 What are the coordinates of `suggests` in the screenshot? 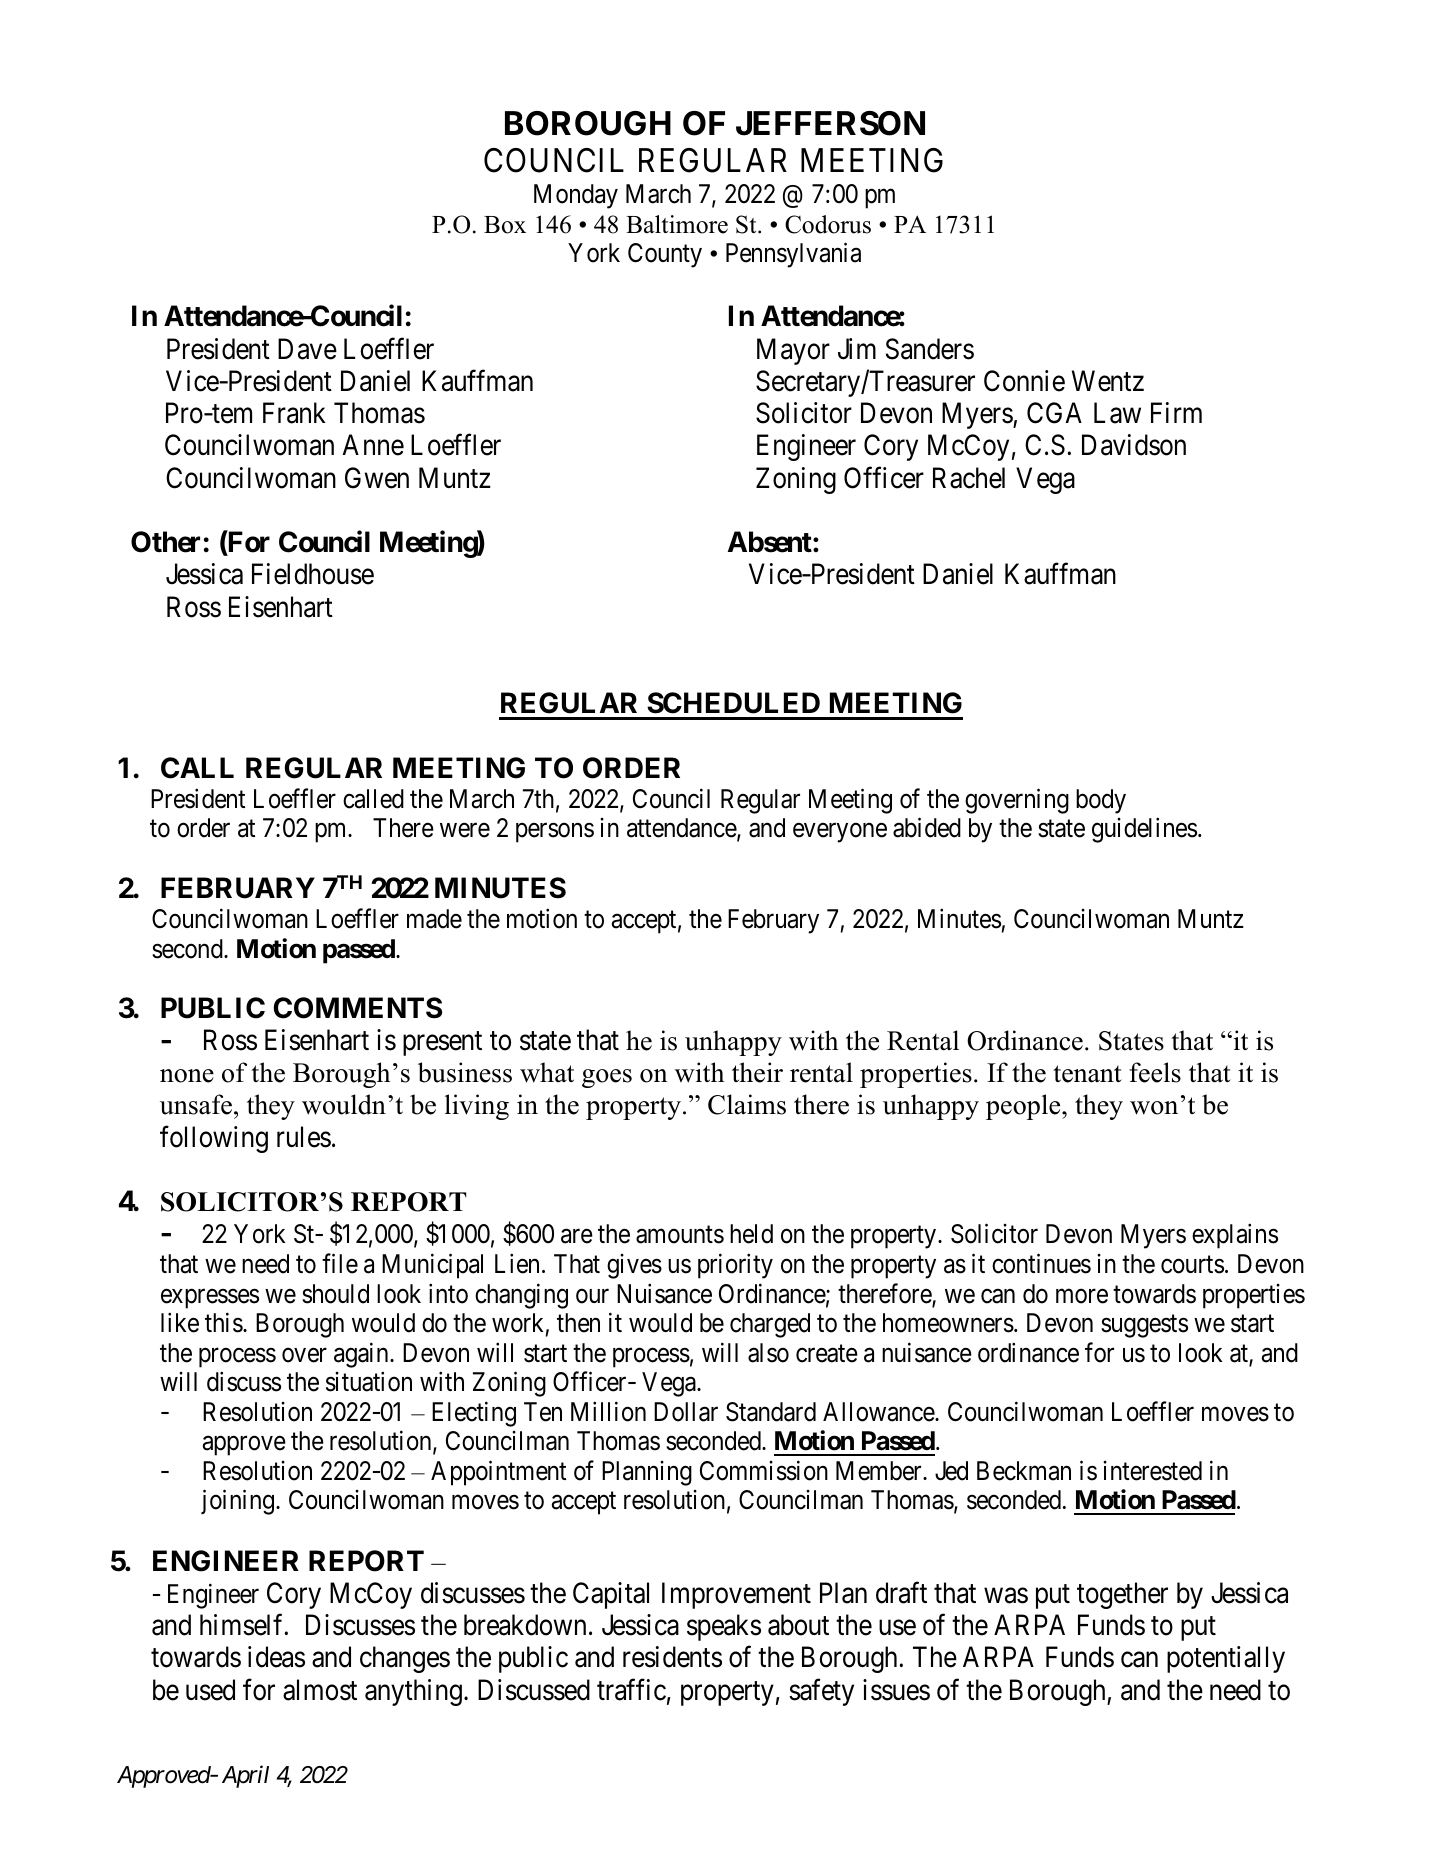 It's located at (1144, 1326).
